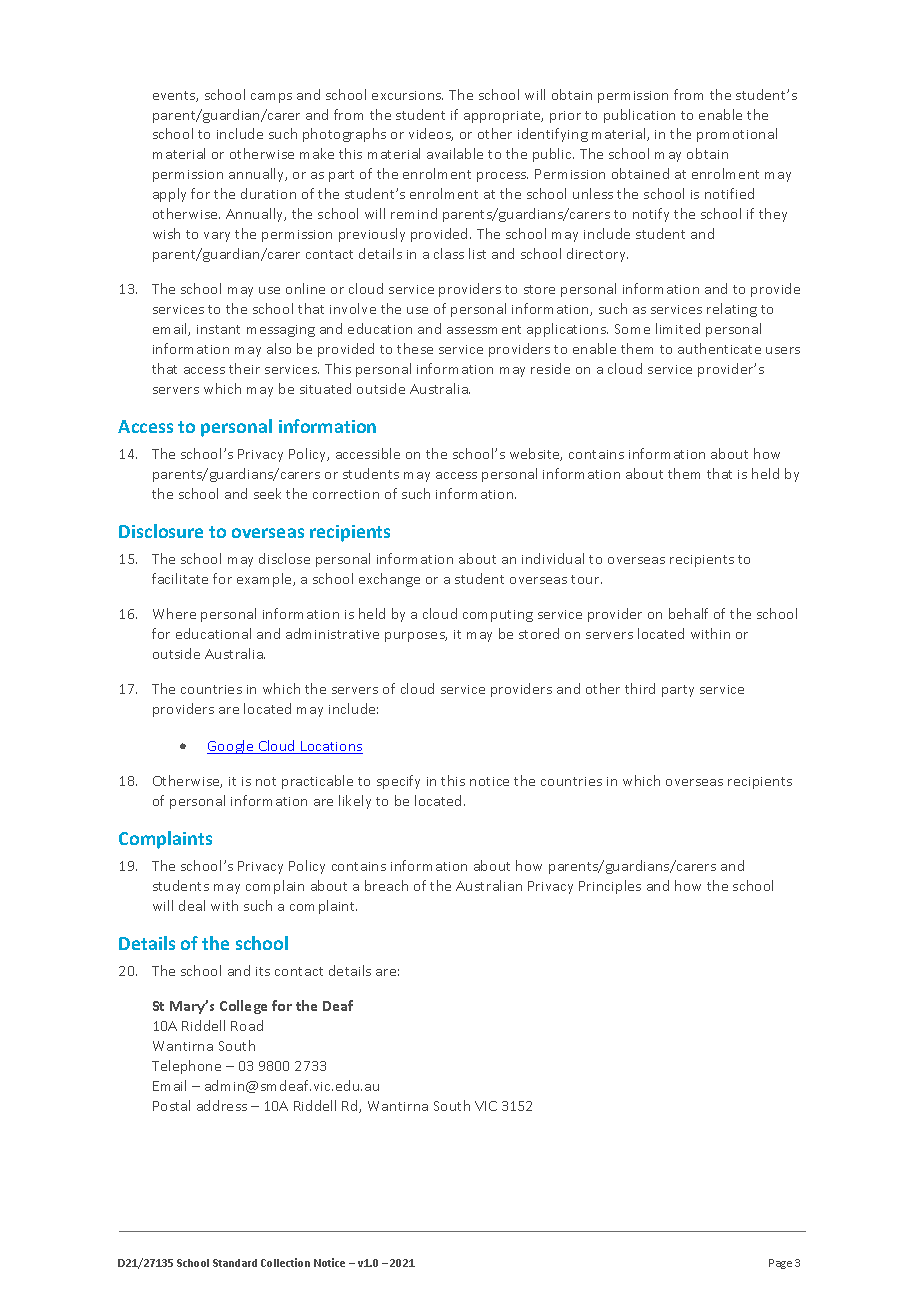 Image resolution: width=924 pixels, height=1309 pixels. I want to click on behalf, so click(688, 613).
